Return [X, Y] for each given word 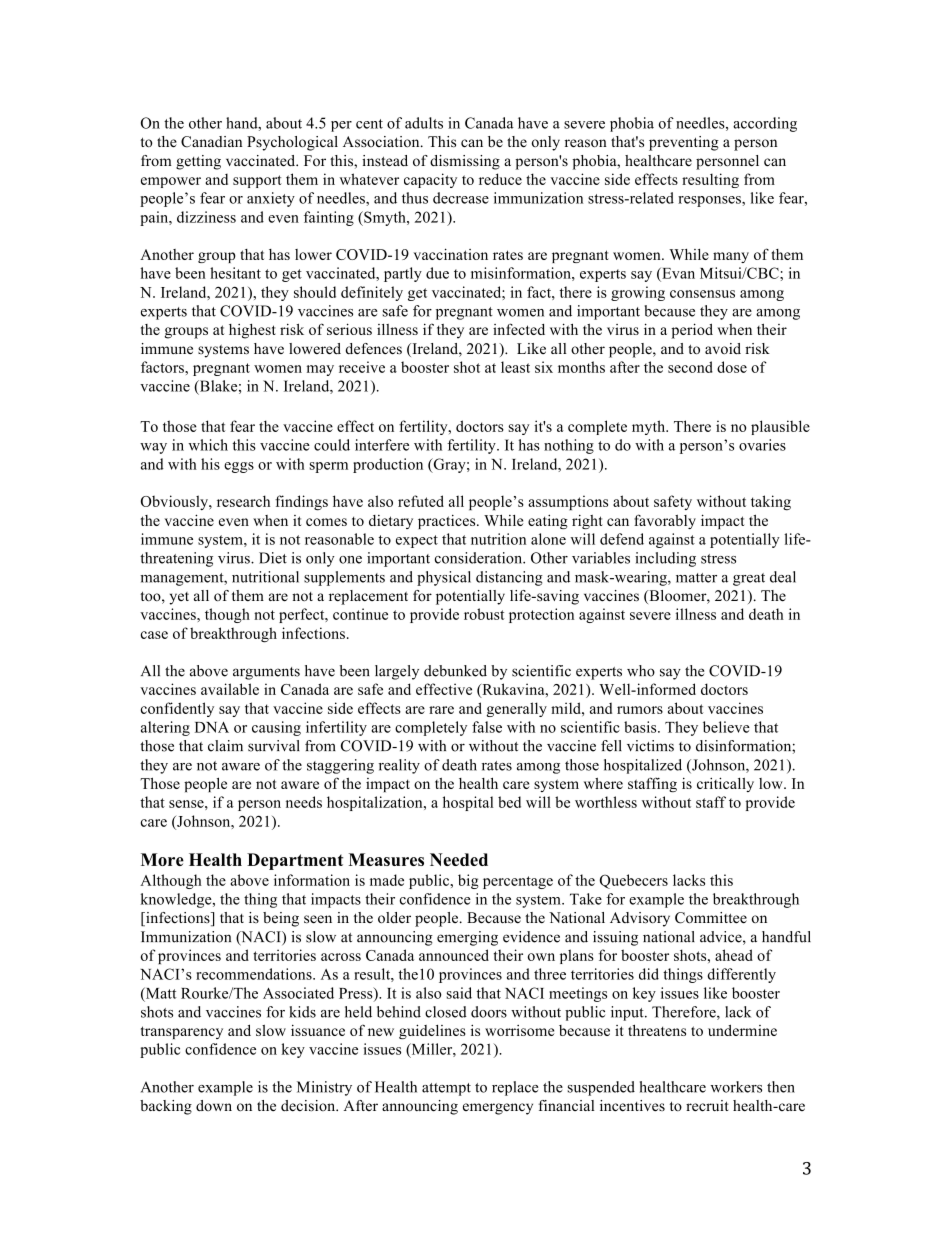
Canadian [211, 142]
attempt [446, 1089]
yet [179, 598]
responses [710, 201]
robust [484, 614]
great [749, 579]
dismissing [465, 162]
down [214, 1106]
